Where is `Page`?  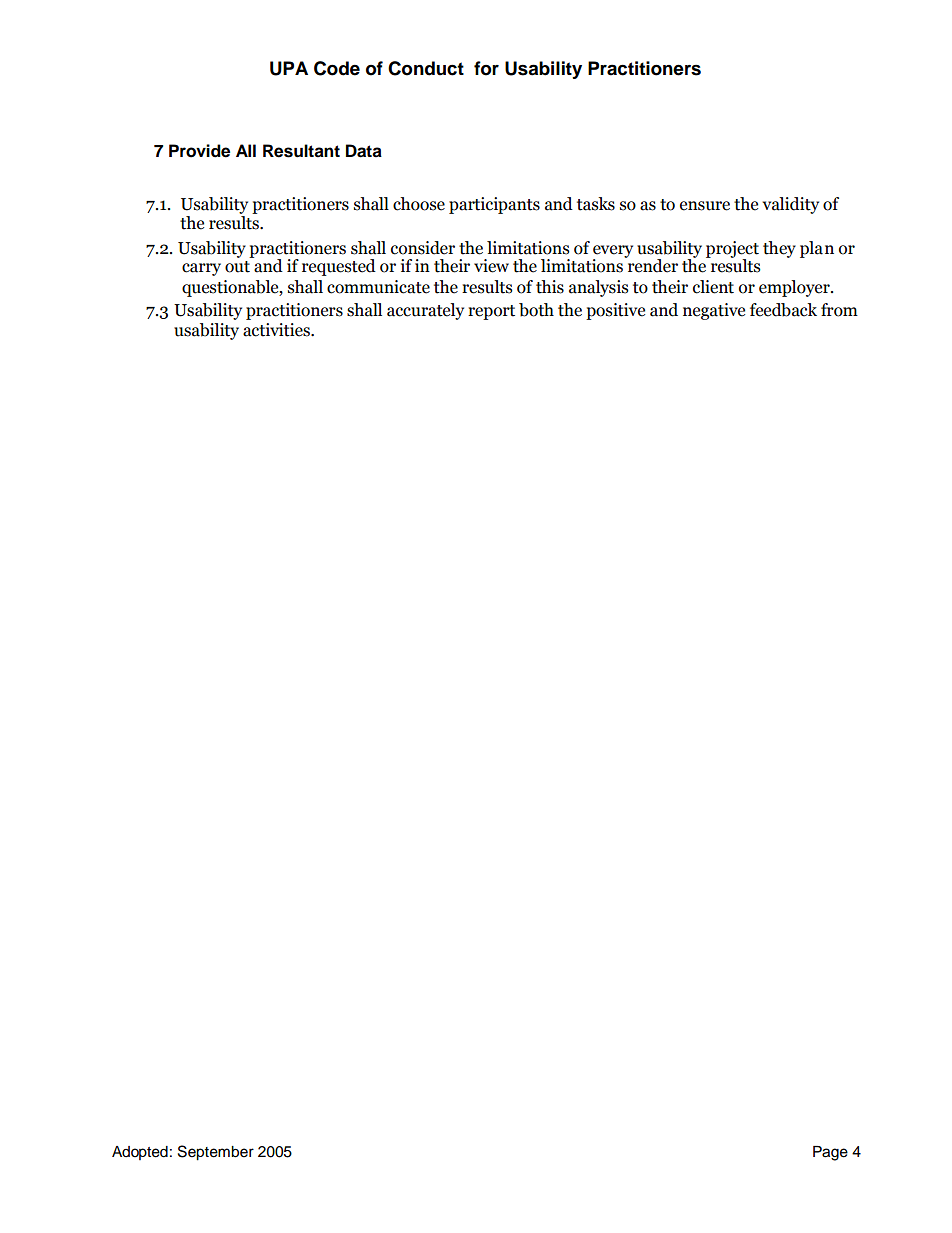
Page is located at coordinates (830, 1153).
